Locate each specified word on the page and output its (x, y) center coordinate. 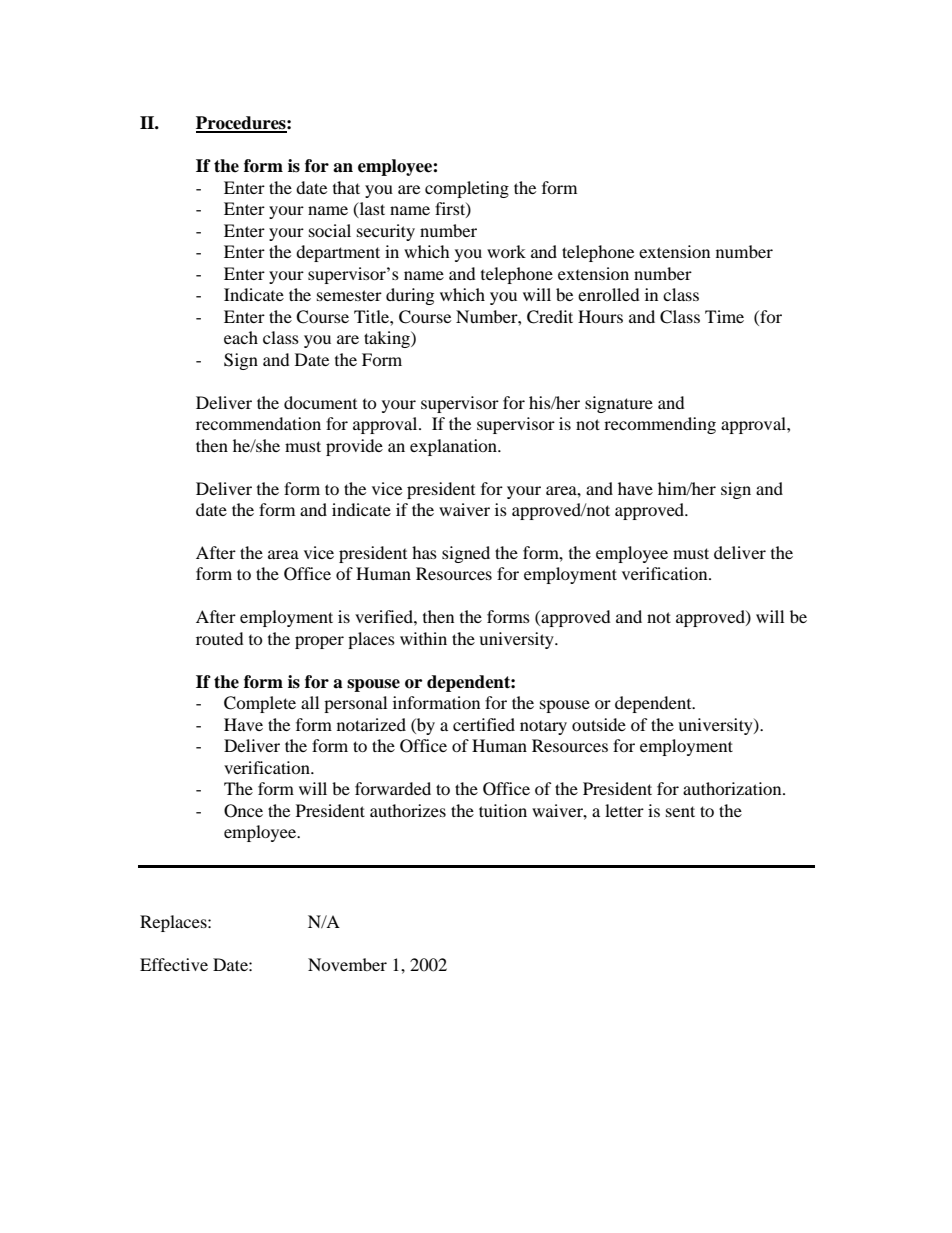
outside (599, 724)
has (424, 552)
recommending (660, 425)
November (347, 964)
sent (680, 811)
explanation (454, 447)
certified (484, 724)
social (330, 230)
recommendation (258, 423)
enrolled (609, 294)
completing (467, 189)
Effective (174, 964)
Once (243, 811)
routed (220, 638)
